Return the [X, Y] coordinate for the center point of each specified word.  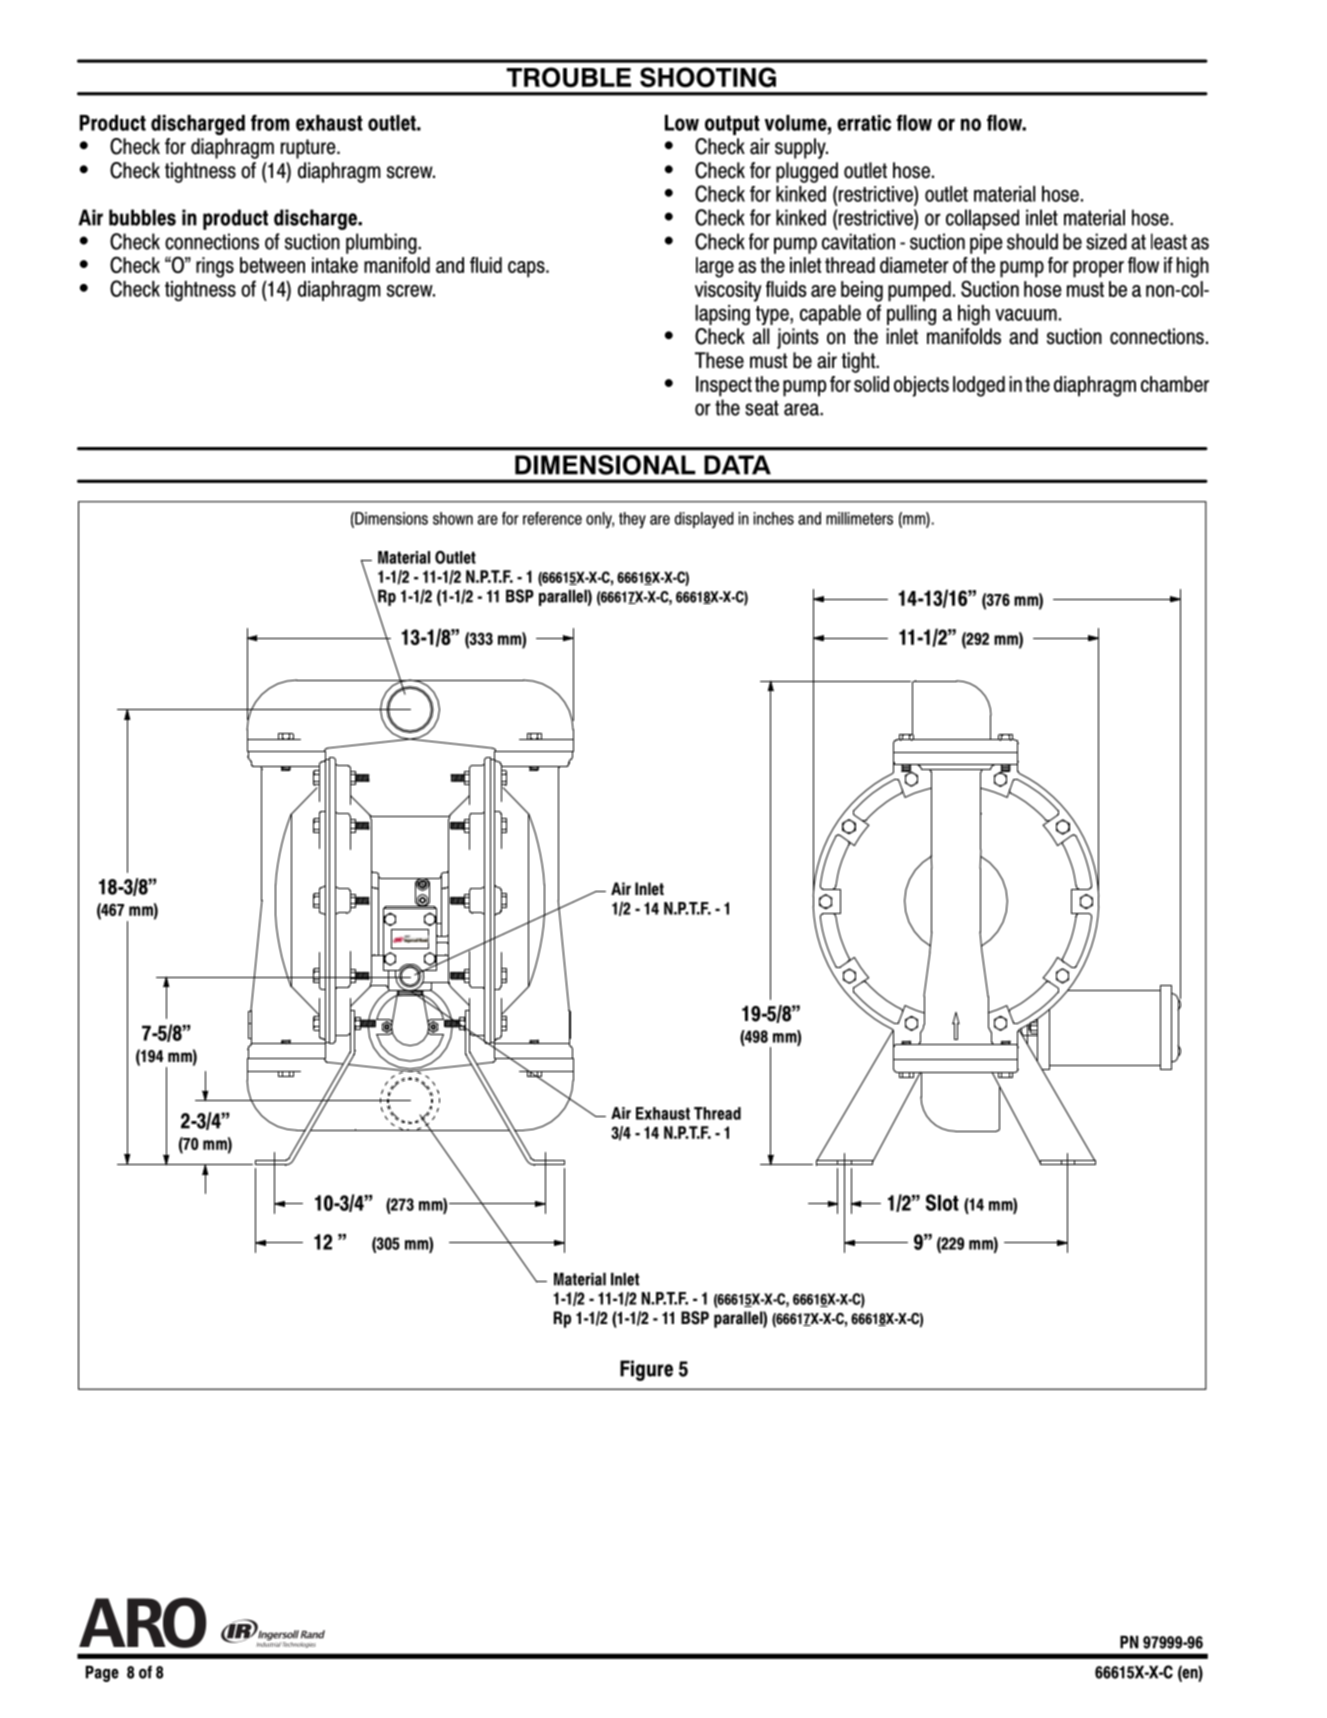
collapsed [982, 219]
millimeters [859, 518]
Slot [942, 1202]
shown [453, 518]
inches [774, 518]
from [270, 122]
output [732, 125]
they [632, 520]
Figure [646, 1370]
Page [102, 1674]
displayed [704, 520]
